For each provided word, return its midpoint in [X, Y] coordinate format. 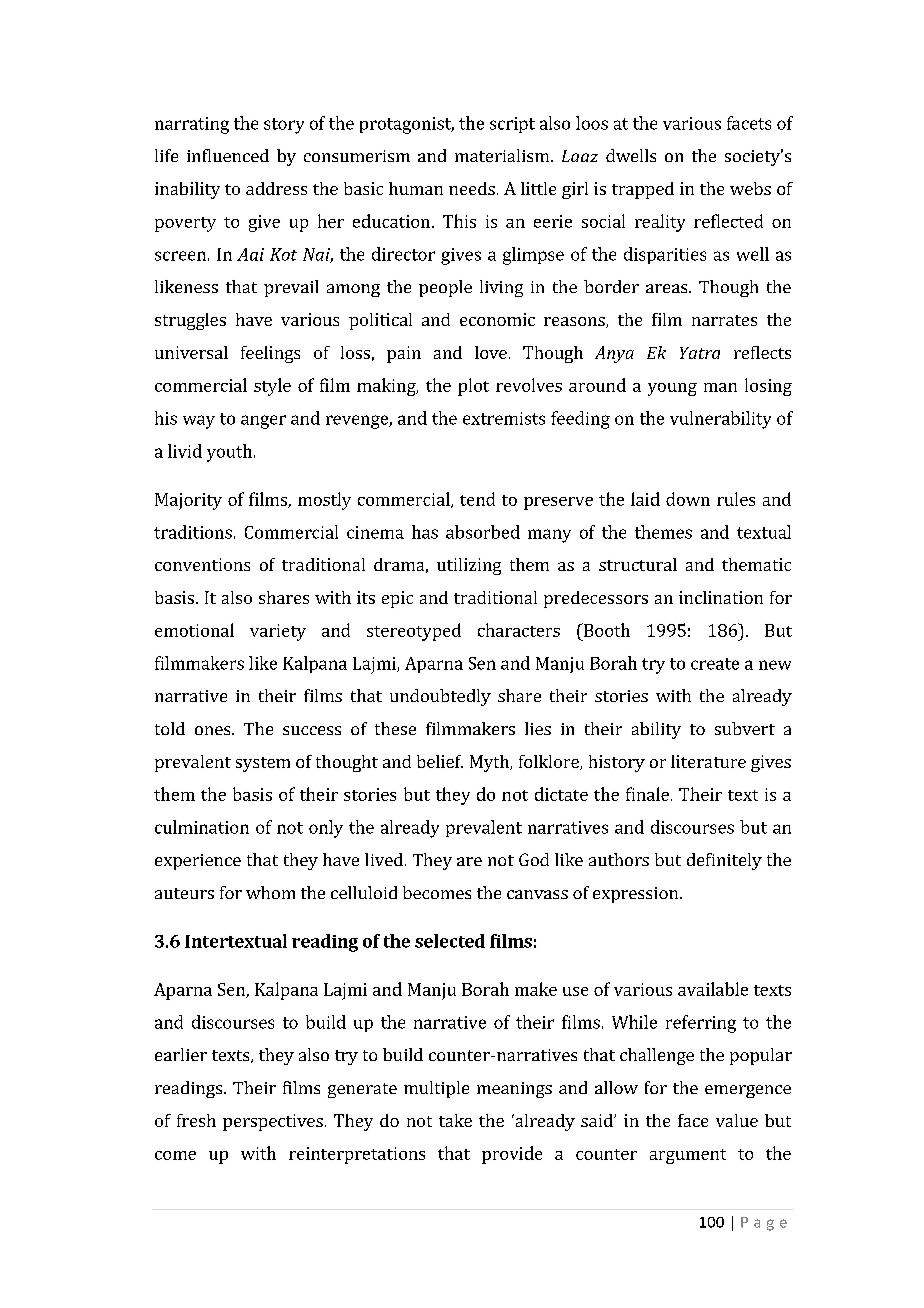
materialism [502, 155]
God [534, 859]
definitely [724, 861]
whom [270, 892]
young [672, 389]
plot [473, 387]
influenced [228, 155]
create [715, 664]
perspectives [273, 1122]
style [272, 387]
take [455, 1120]
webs [750, 188]
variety [278, 632]
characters [519, 630]
